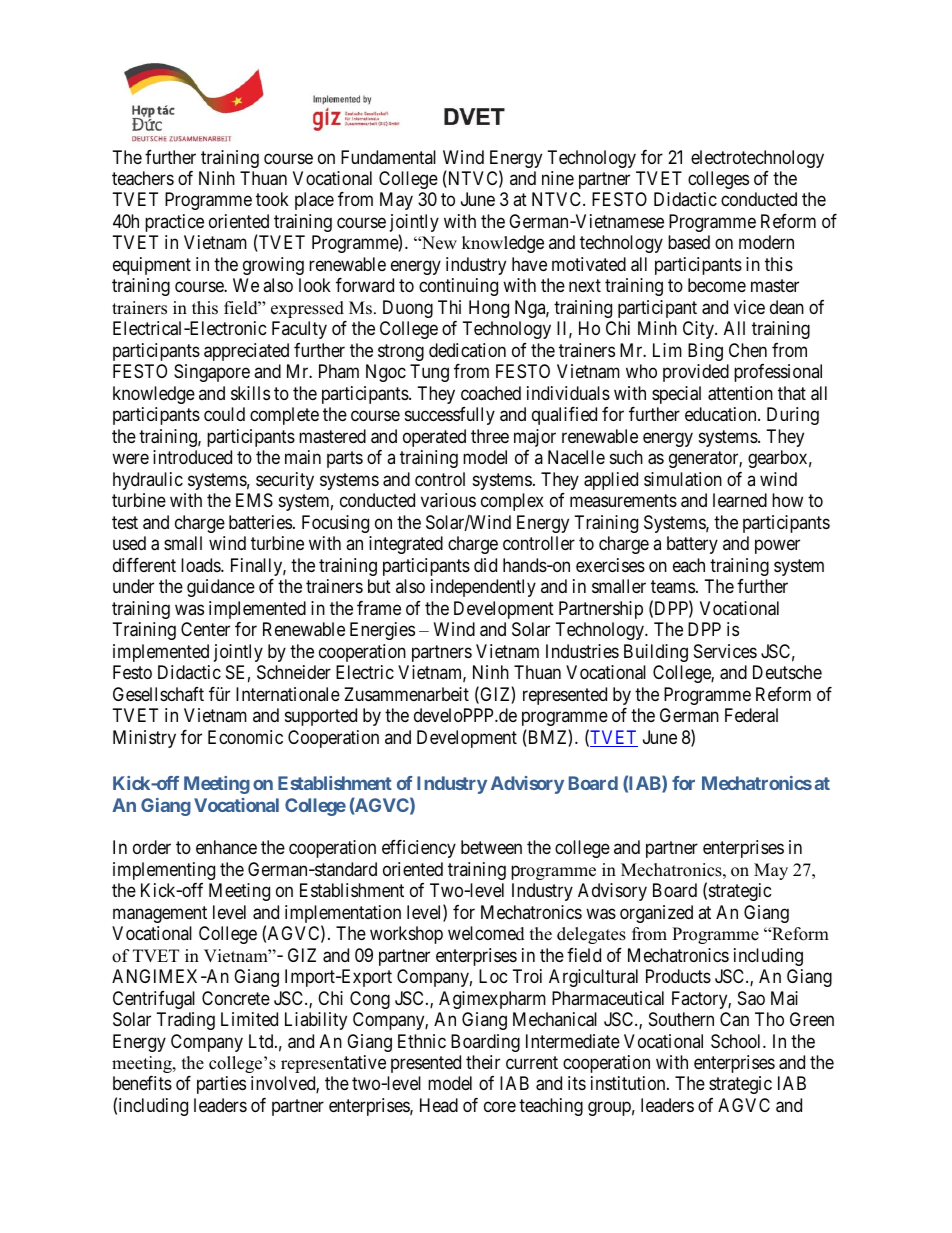 The width and height of the screenshot is (952, 1233). What do you see at coordinates (483, 1062) in the screenshot?
I see `their` at bounding box center [483, 1062].
